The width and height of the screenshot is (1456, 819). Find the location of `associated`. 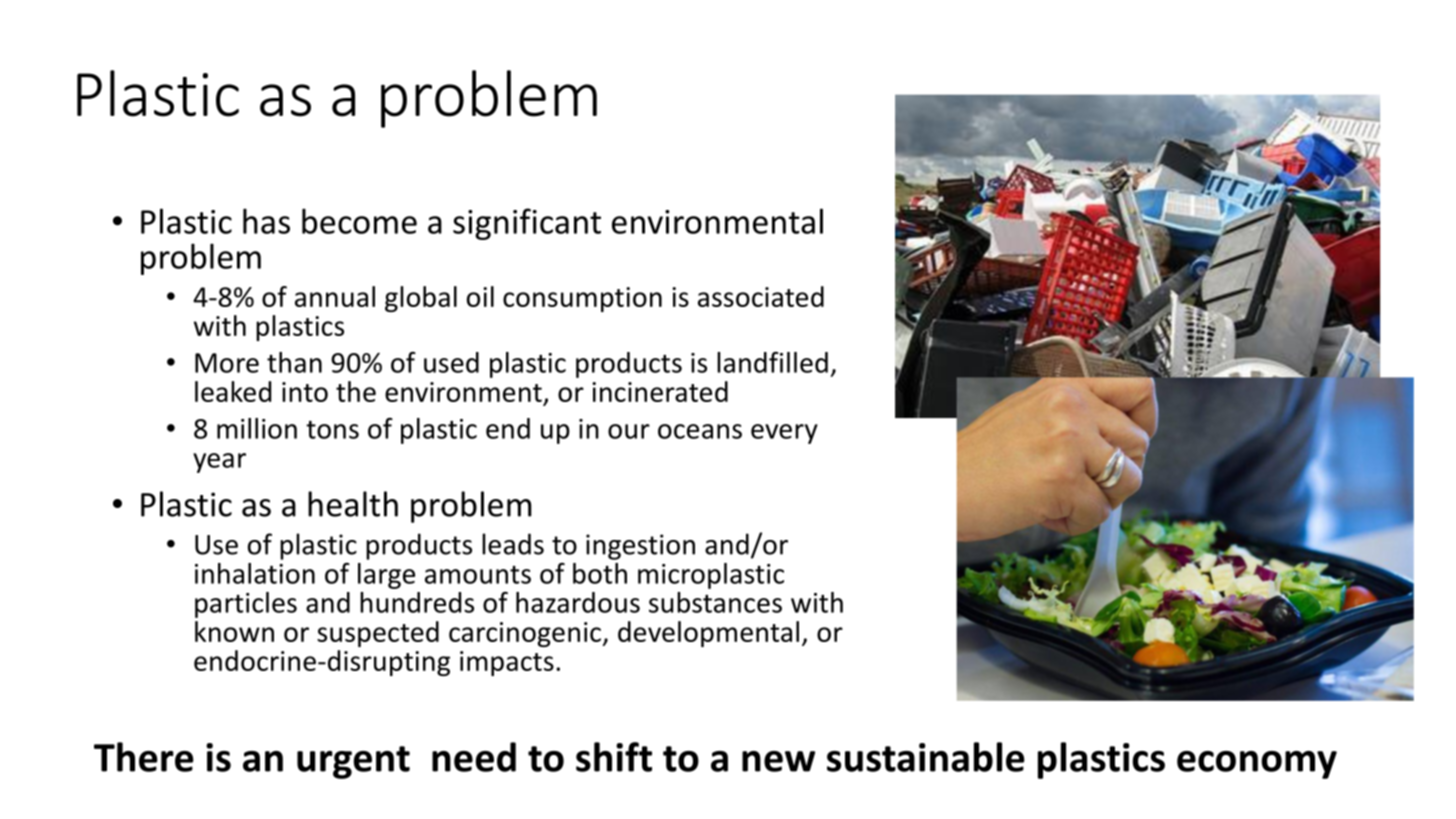

associated is located at coordinates (761, 296).
